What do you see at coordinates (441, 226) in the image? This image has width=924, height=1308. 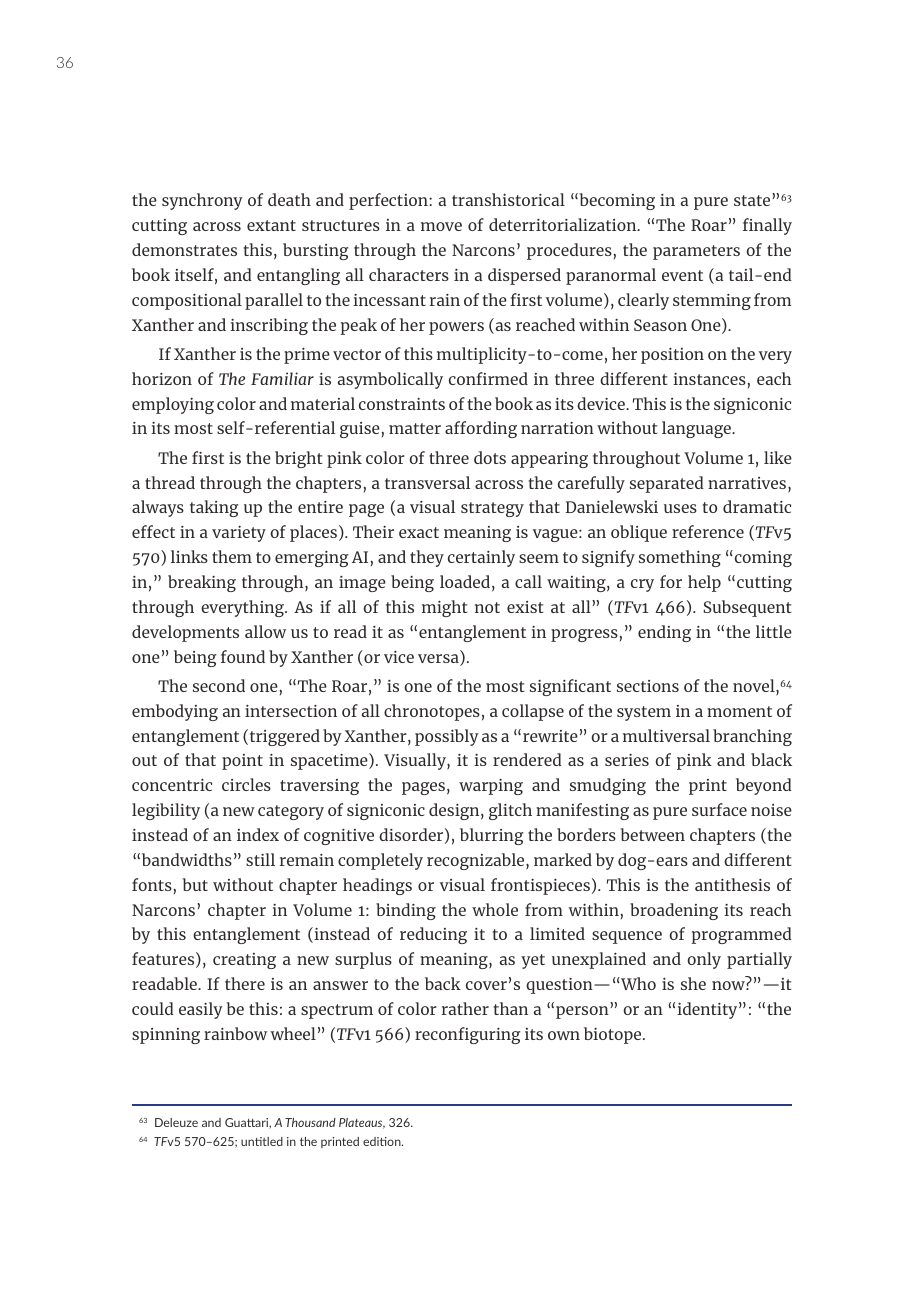 I see `move` at bounding box center [441, 226].
